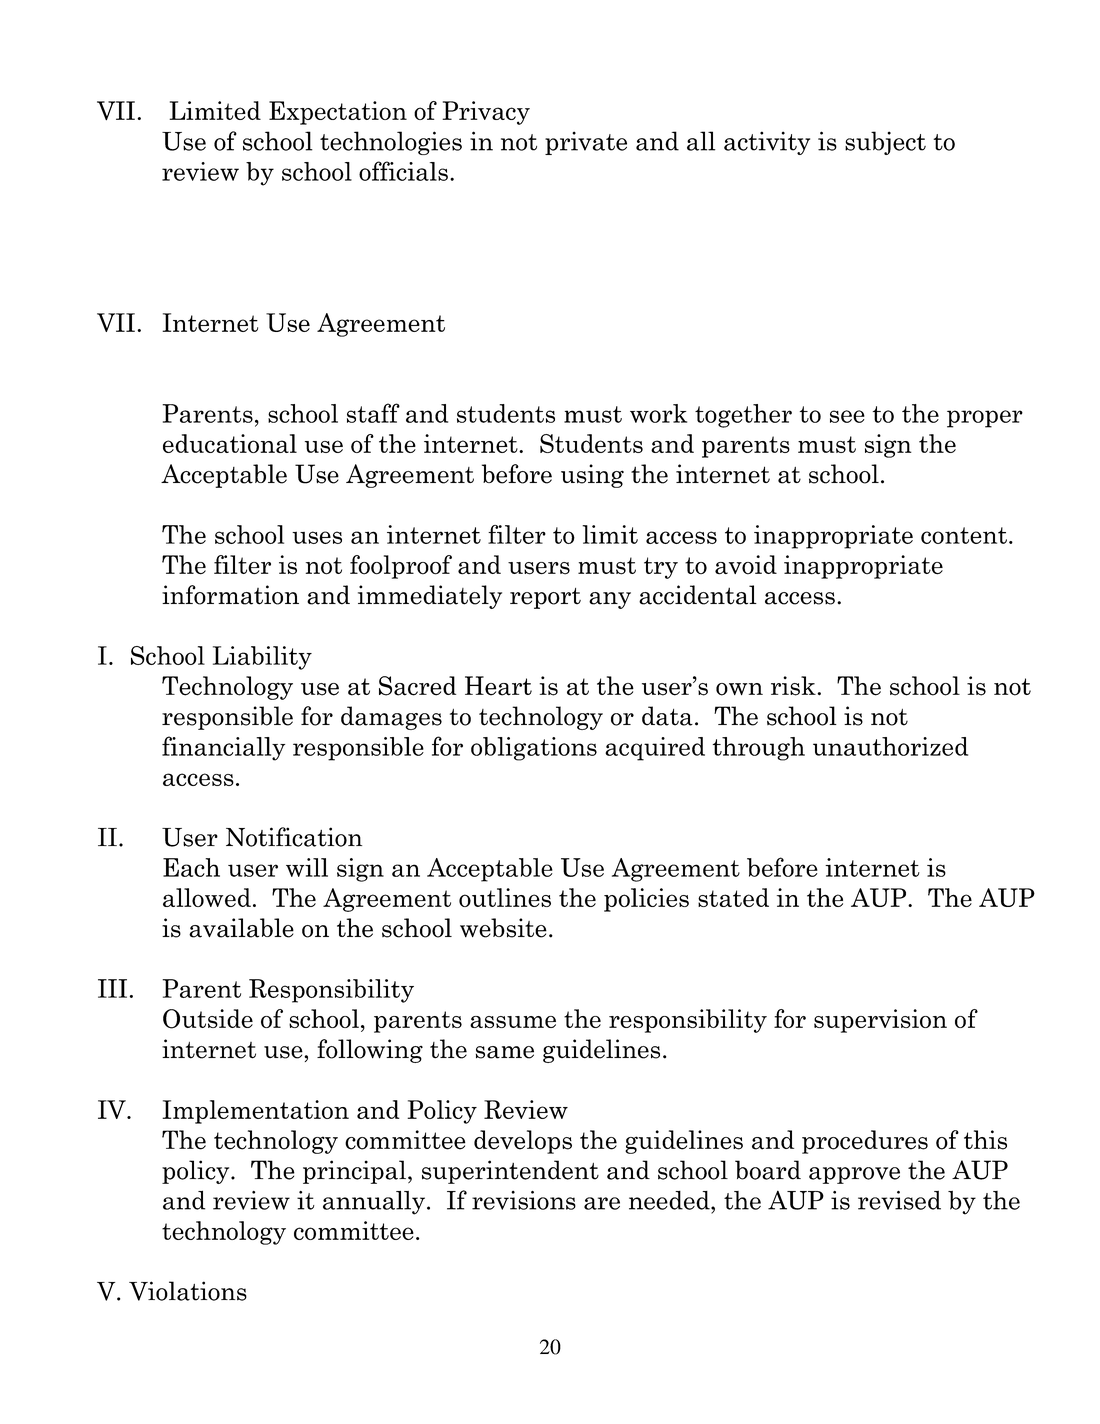  What do you see at coordinates (223, 748) in the screenshot?
I see `financially` at bounding box center [223, 748].
